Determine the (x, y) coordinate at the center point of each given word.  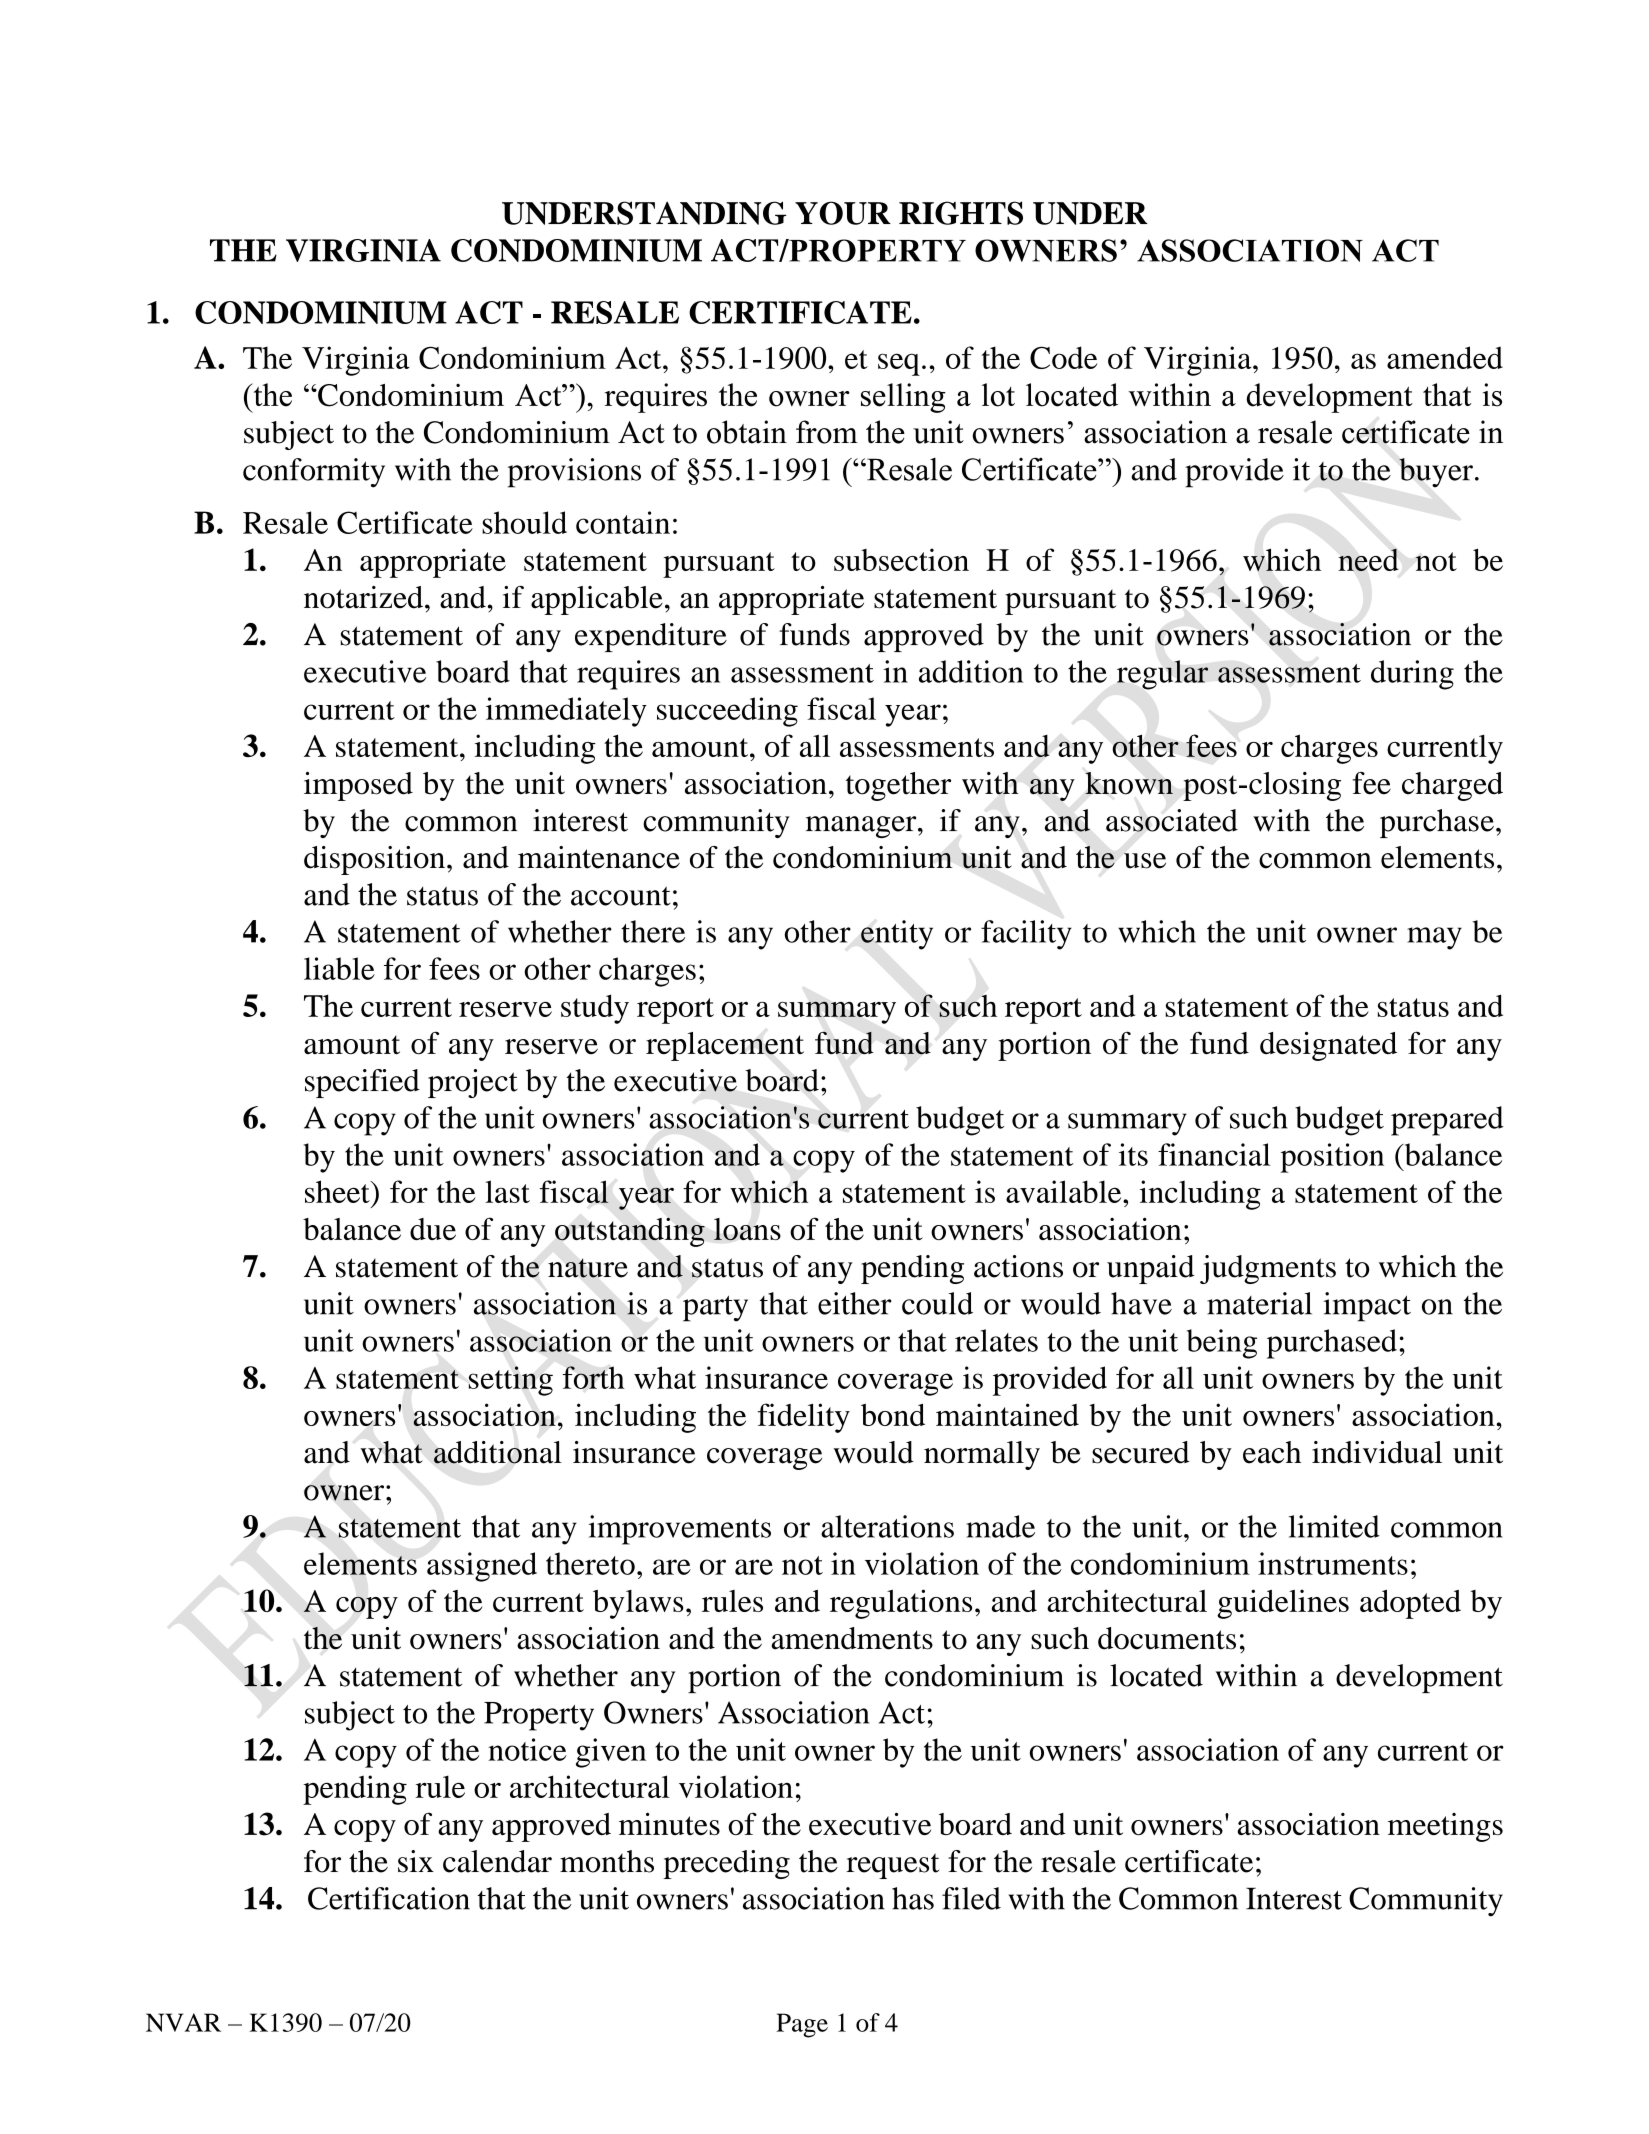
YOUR (843, 213)
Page (802, 2025)
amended (1445, 357)
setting (511, 1381)
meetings (1445, 1827)
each (1272, 1452)
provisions (574, 473)
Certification (389, 1898)
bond (893, 1414)
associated (1172, 820)
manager (862, 827)
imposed (358, 786)
